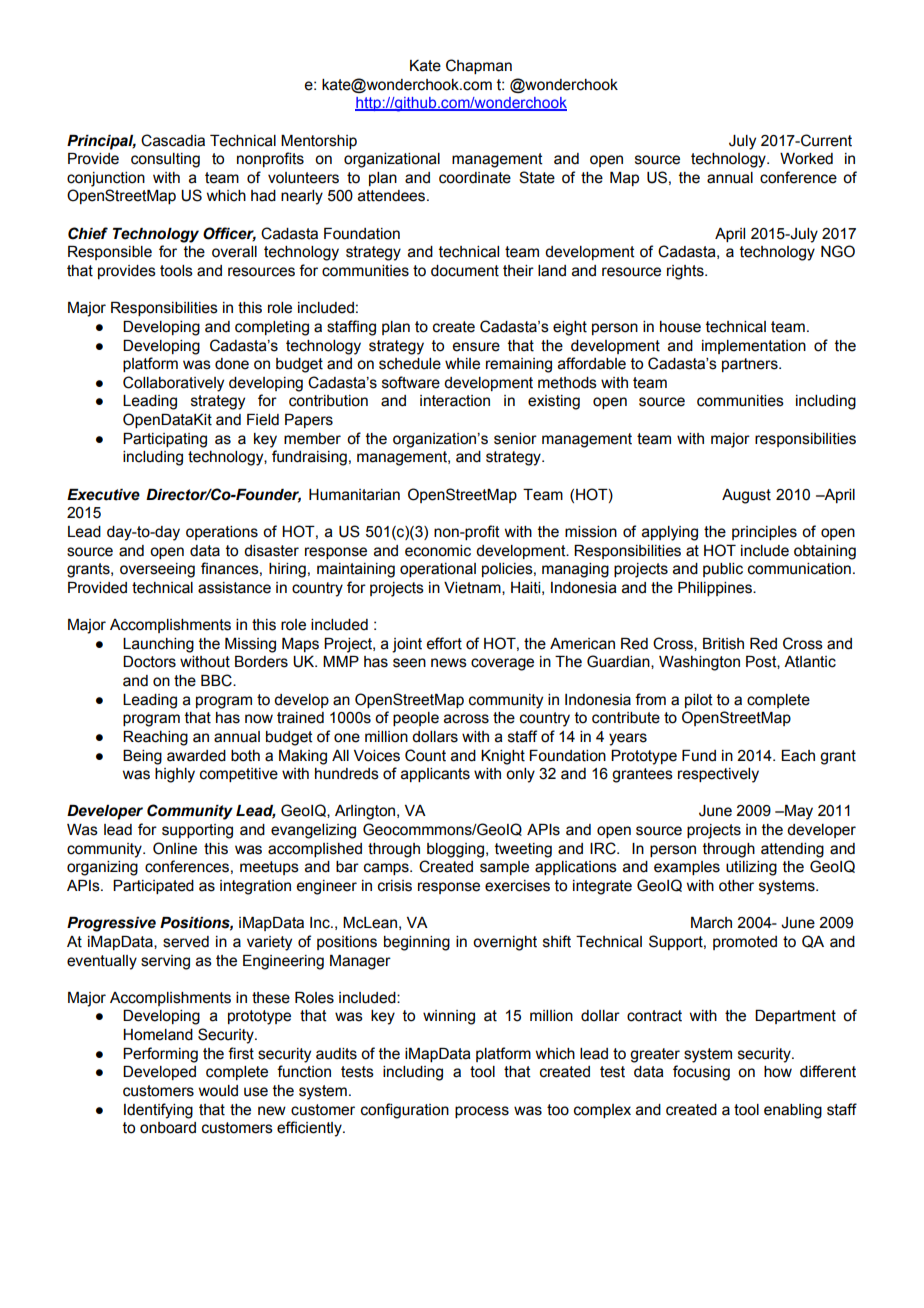 The width and height of the document is (924, 1308). Describe the element at coordinates (157, 570) in the document. I see `overseeing` at that location.
